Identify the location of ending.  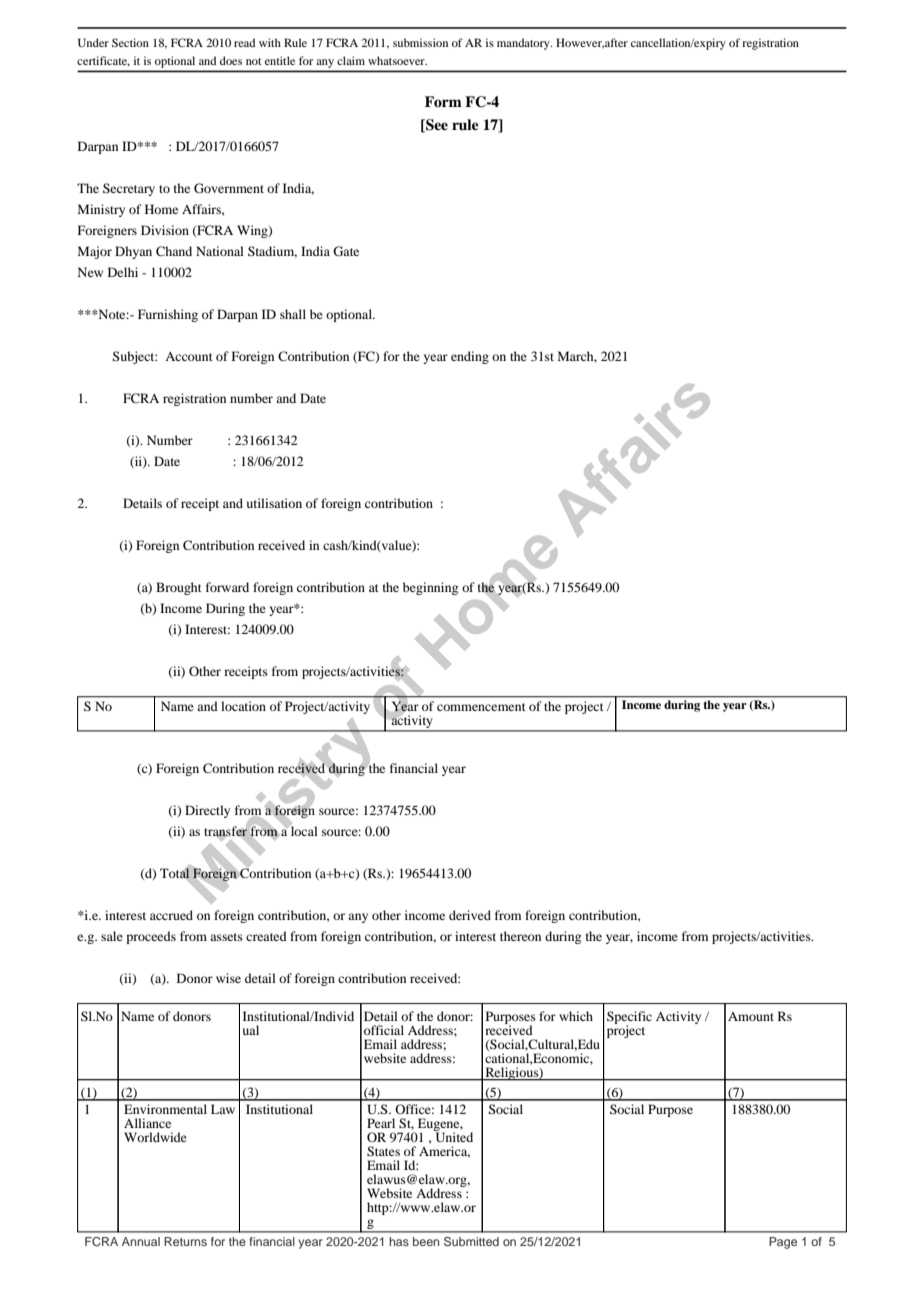
(470, 357).
